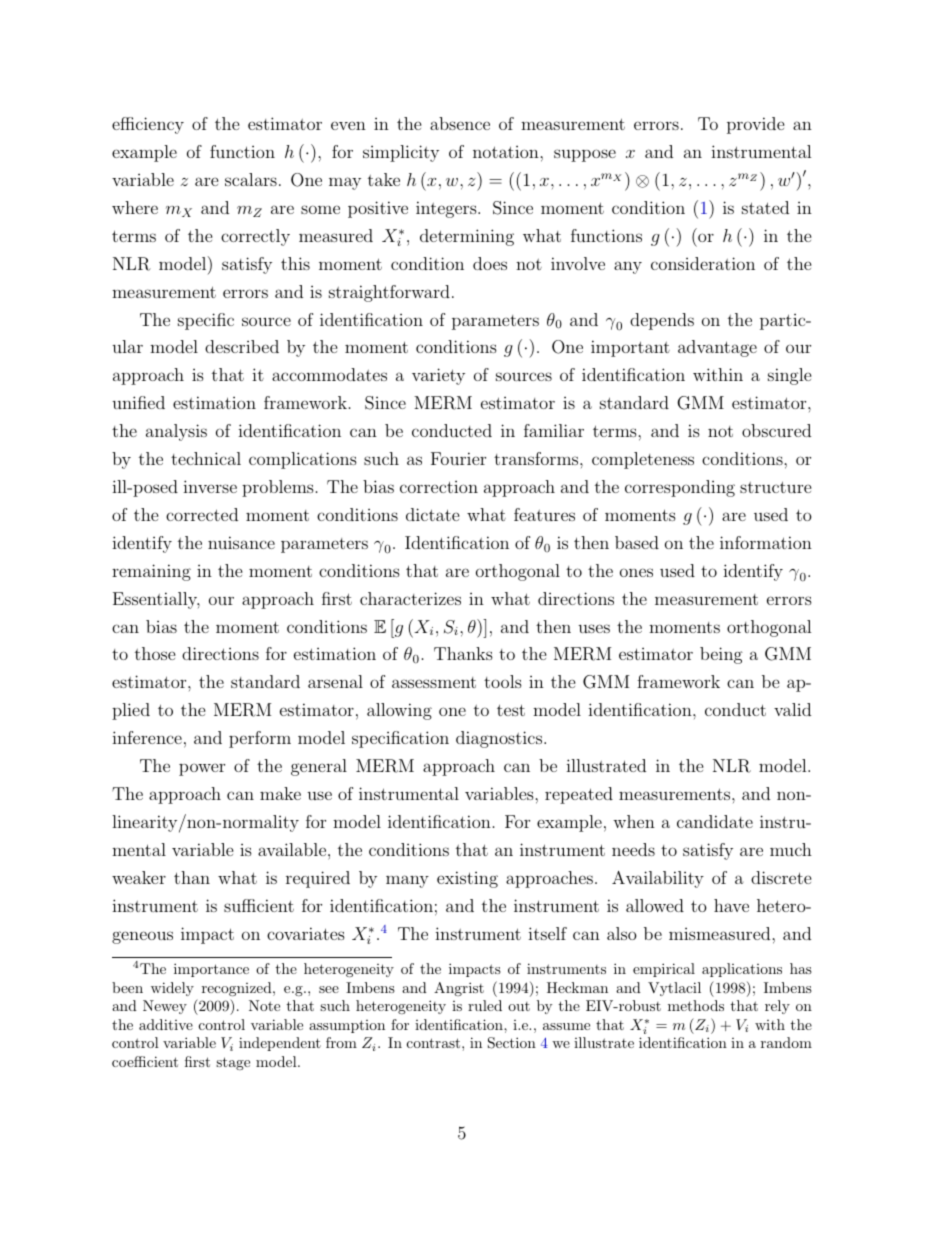 The width and height of the screenshot is (952, 1233). Describe the element at coordinates (766, 542) in the screenshot. I see `information` at that location.
